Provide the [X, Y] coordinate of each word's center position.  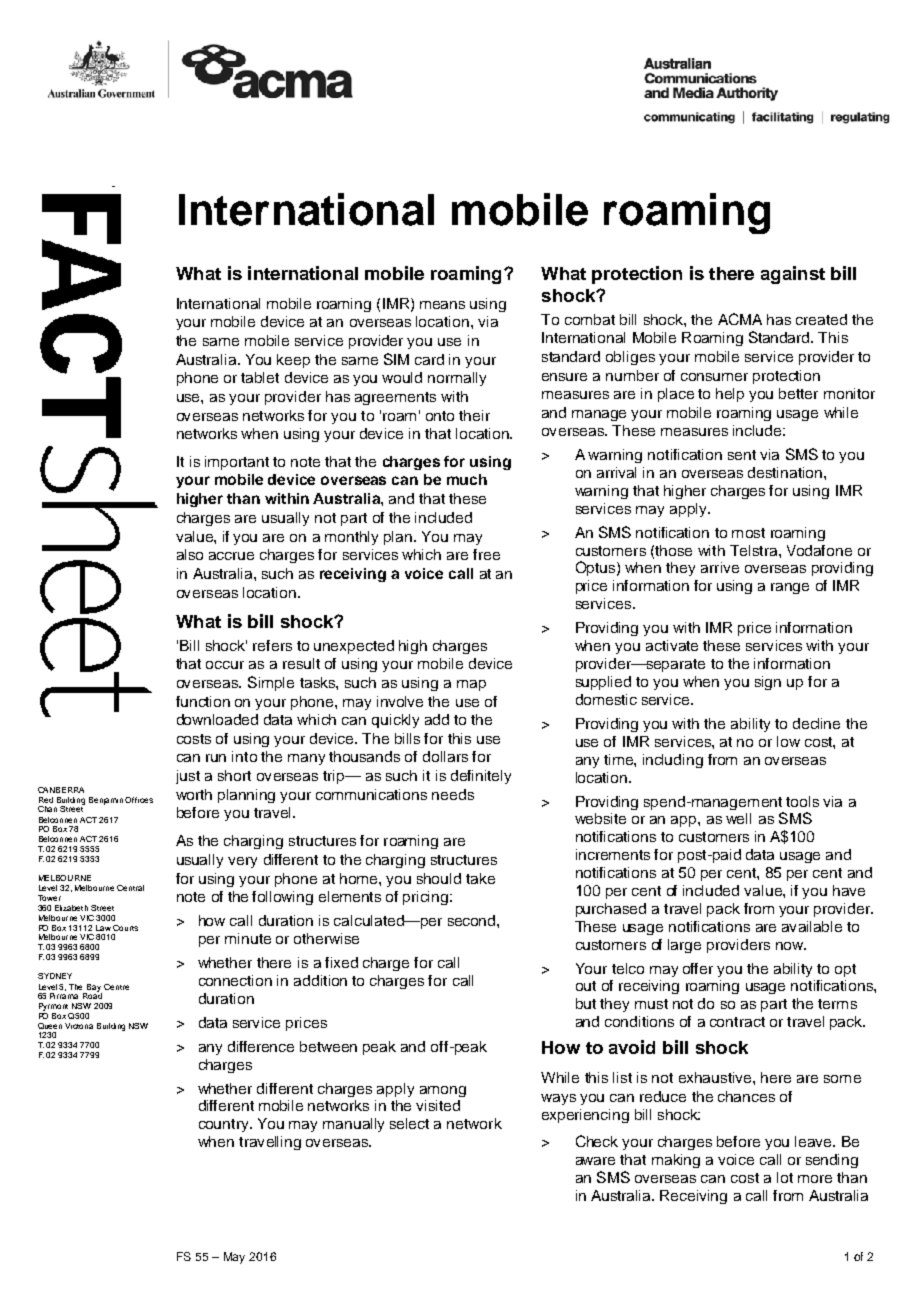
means [442, 305]
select [409, 1123]
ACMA [740, 319]
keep [293, 361]
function [203, 701]
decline [816, 723]
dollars [445, 756]
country [225, 1125]
